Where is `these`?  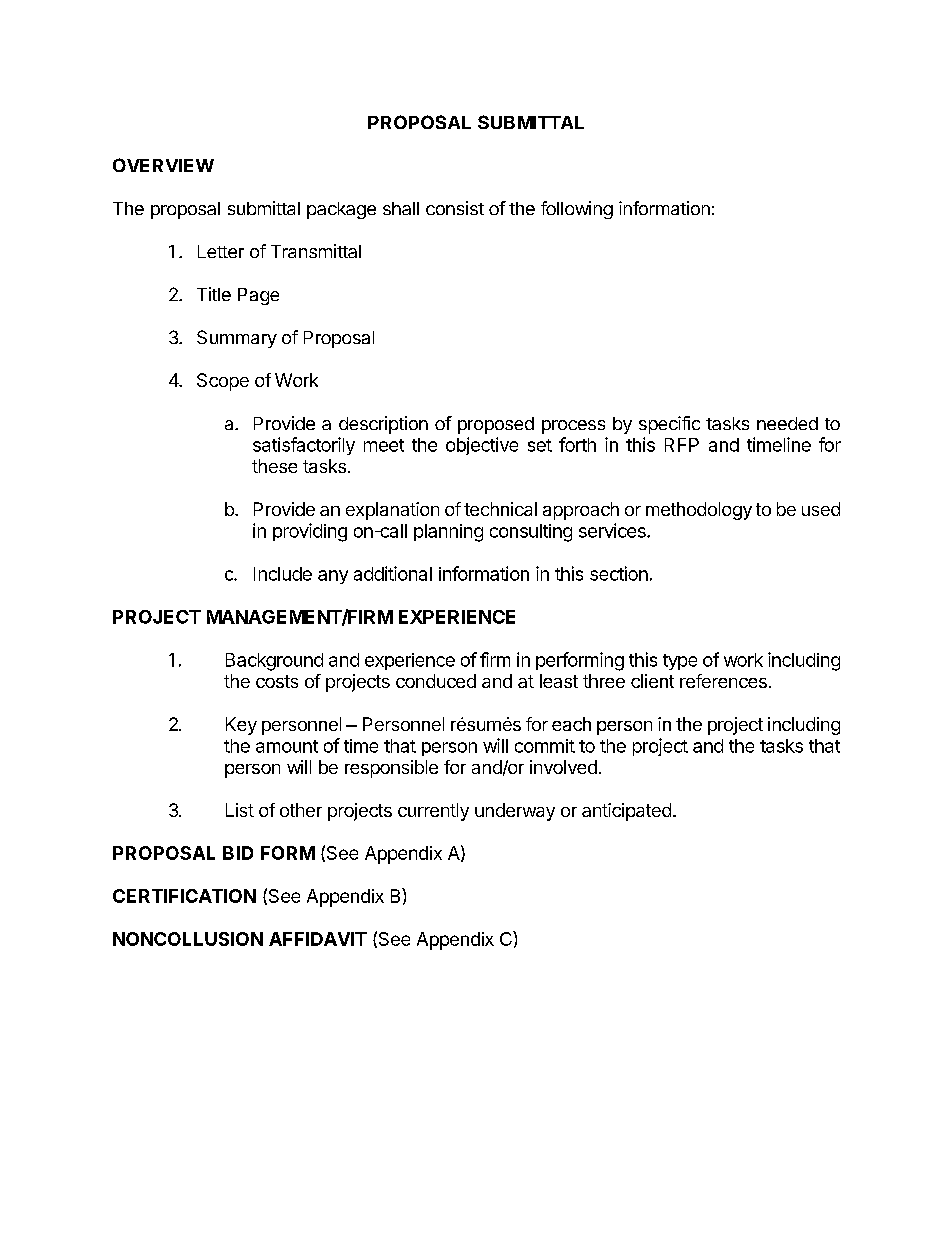
these is located at coordinates (274, 466).
